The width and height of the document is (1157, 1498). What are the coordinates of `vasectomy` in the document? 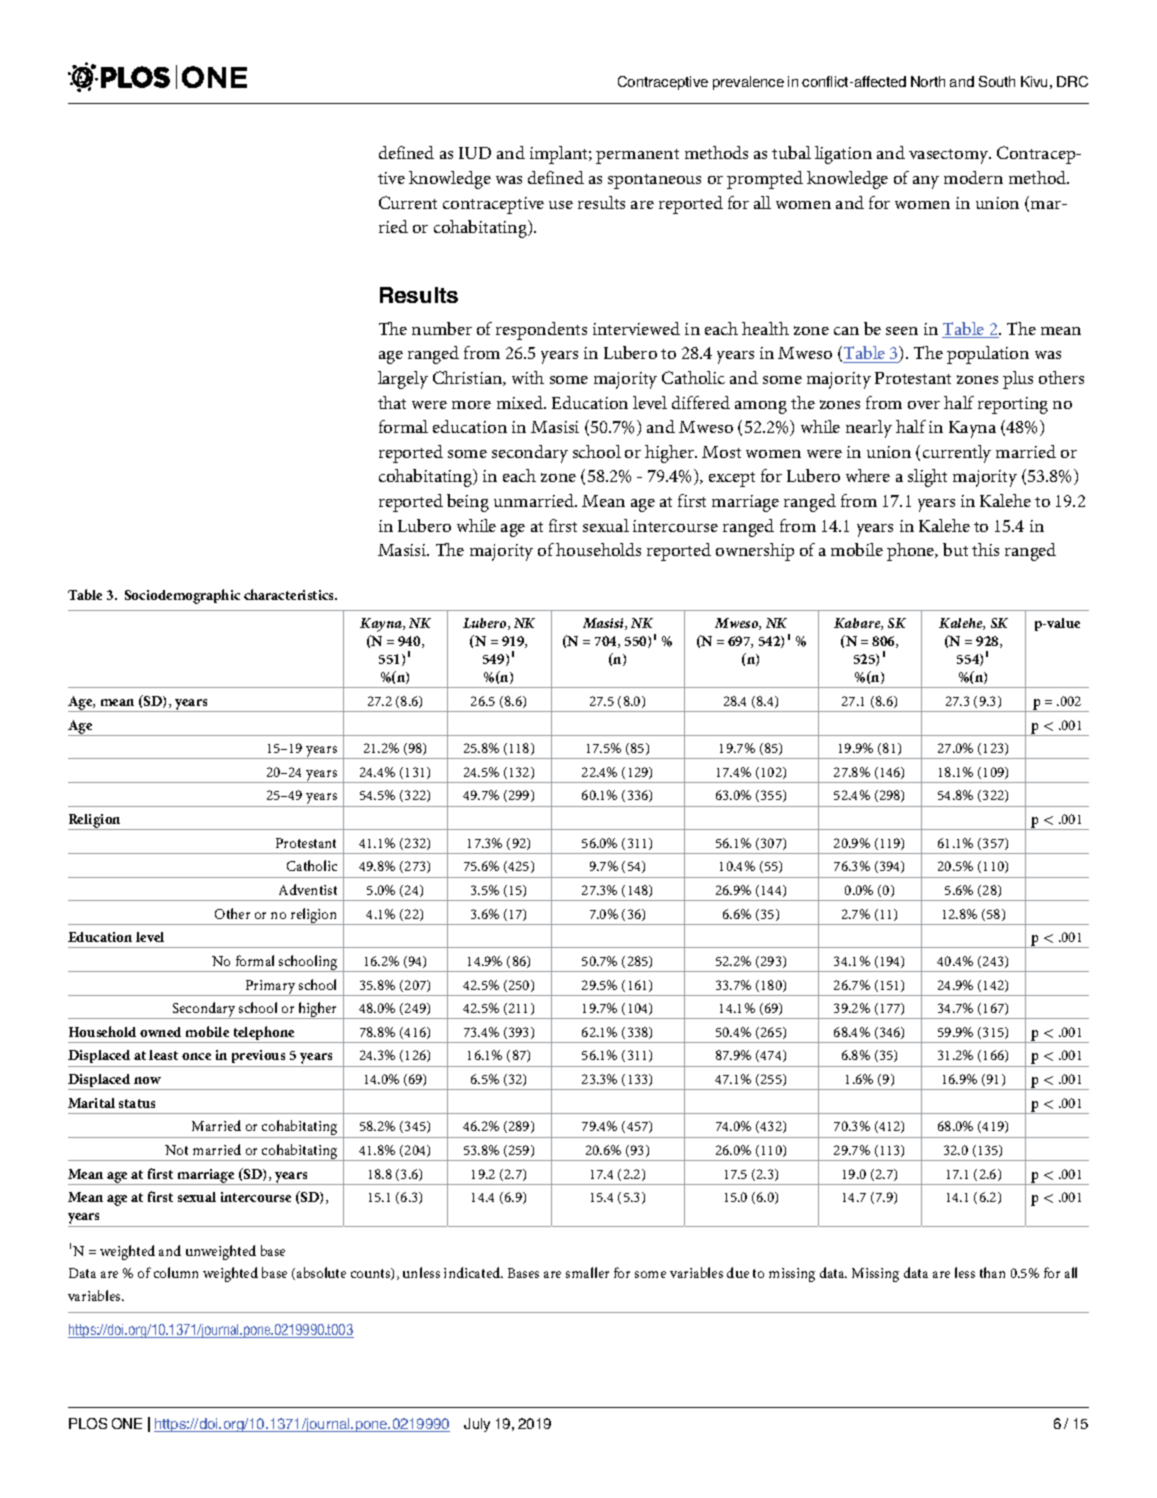 It's located at (950, 156).
